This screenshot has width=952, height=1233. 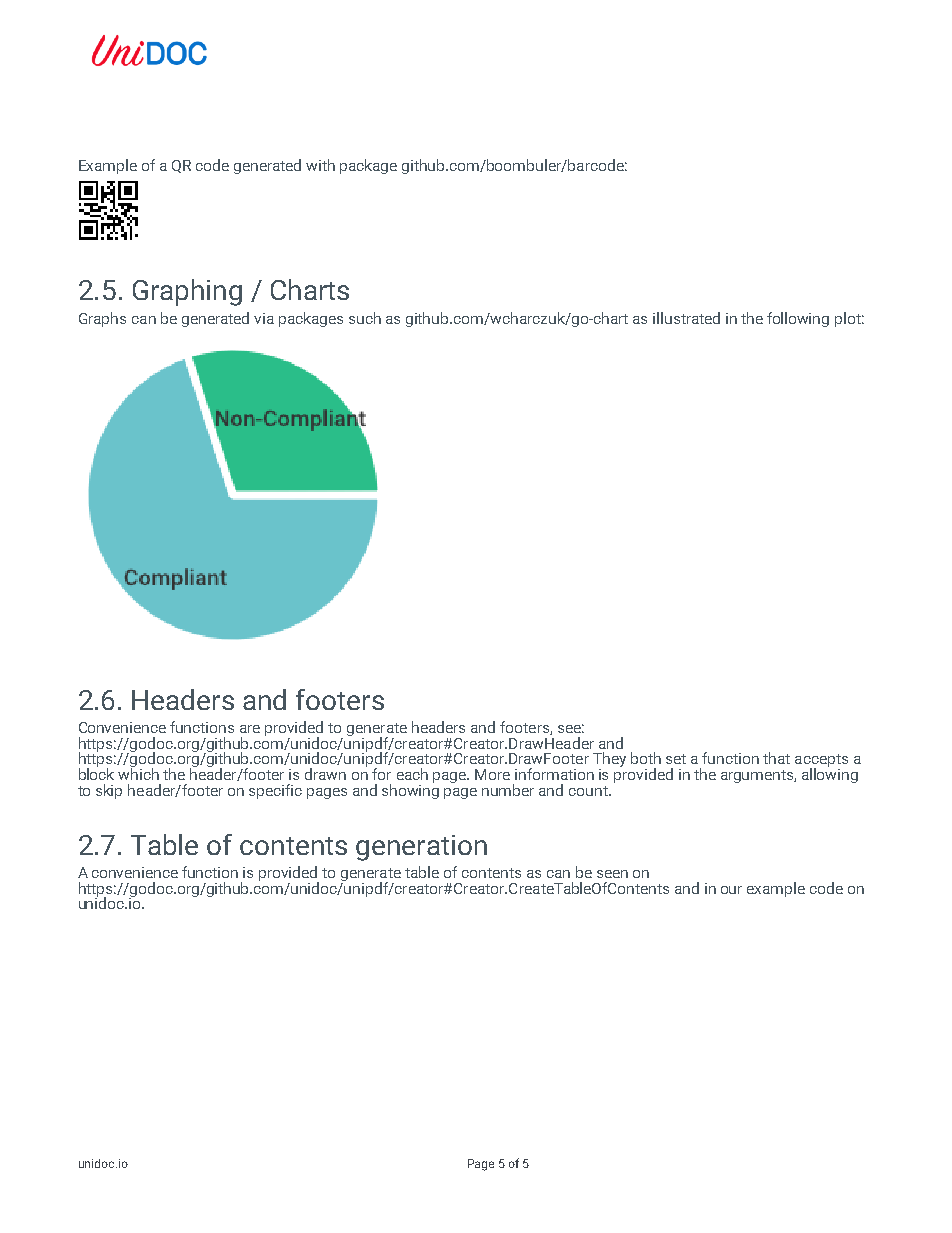 I want to click on illustrated, so click(x=686, y=318).
